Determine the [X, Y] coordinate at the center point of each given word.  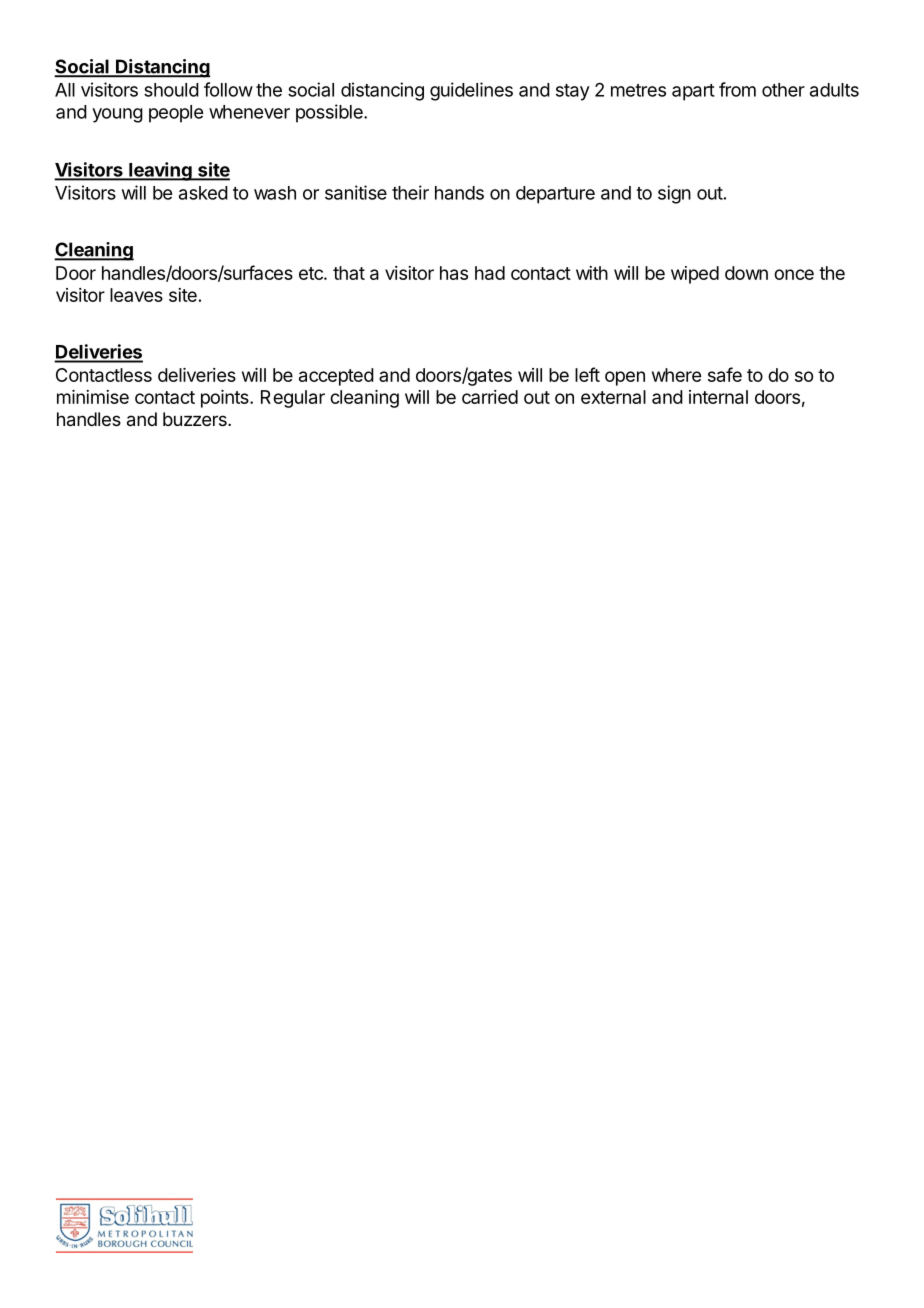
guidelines [471, 91]
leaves [136, 295]
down [746, 273]
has [454, 273]
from [737, 89]
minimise [93, 397]
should [171, 90]
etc [312, 273]
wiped [695, 275]
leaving [160, 171]
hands [459, 193]
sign [674, 194]
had [490, 273]
